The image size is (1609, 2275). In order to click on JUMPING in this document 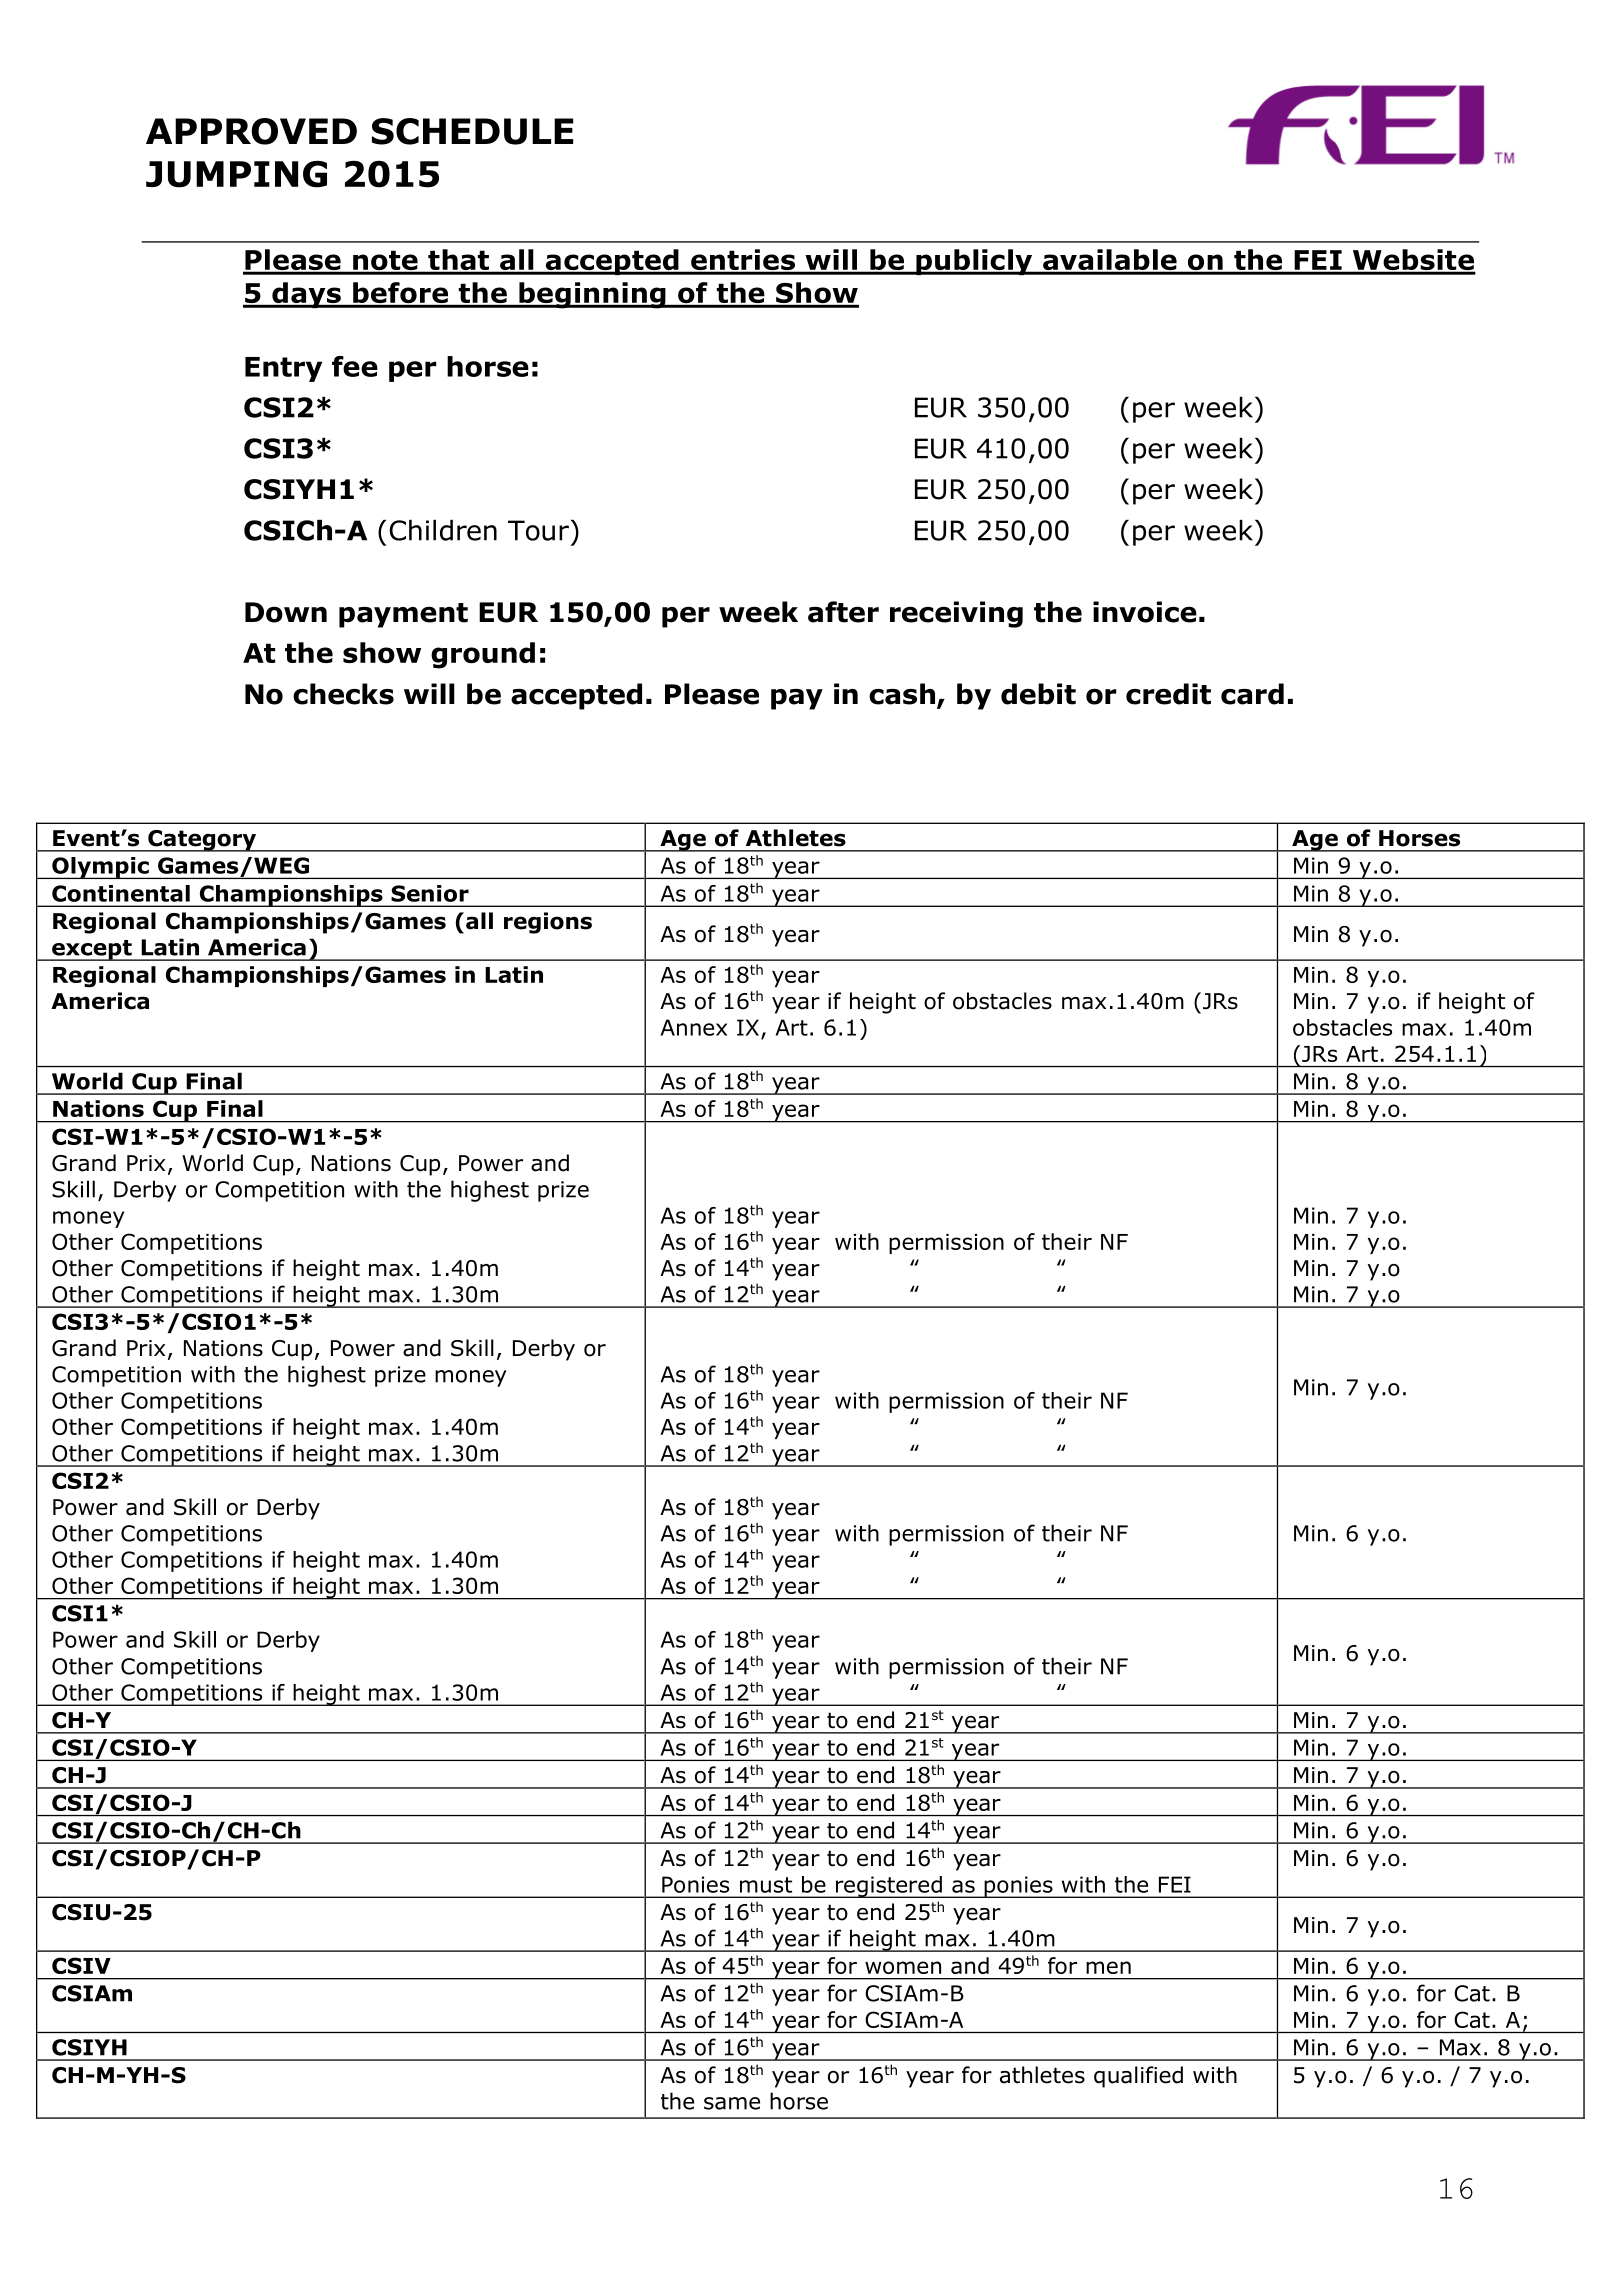, I will do `click(236, 174)`.
